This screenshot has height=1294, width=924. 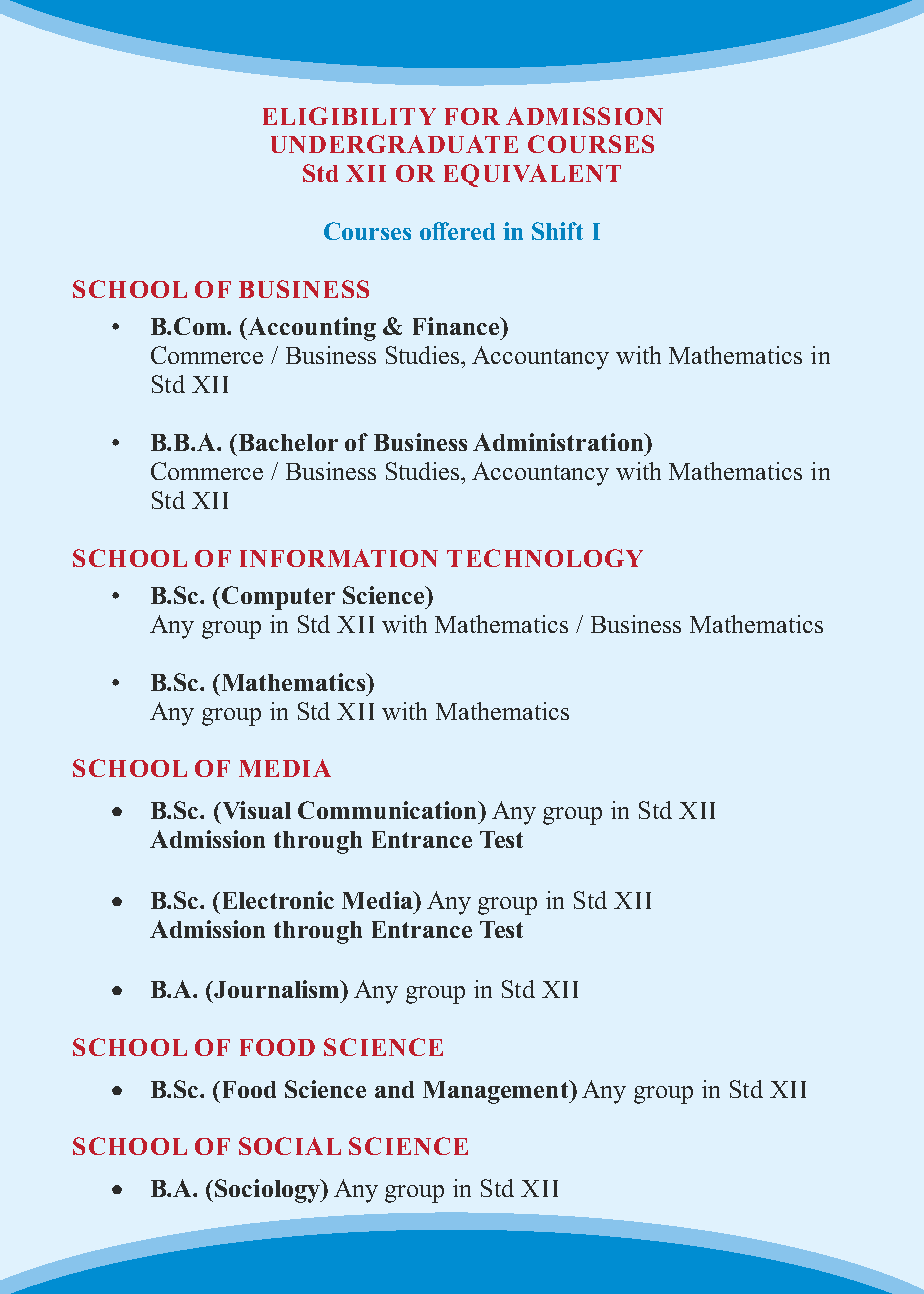 What do you see at coordinates (457, 326) in the screenshot?
I see `Finance` at bounding box center [457, 326].
